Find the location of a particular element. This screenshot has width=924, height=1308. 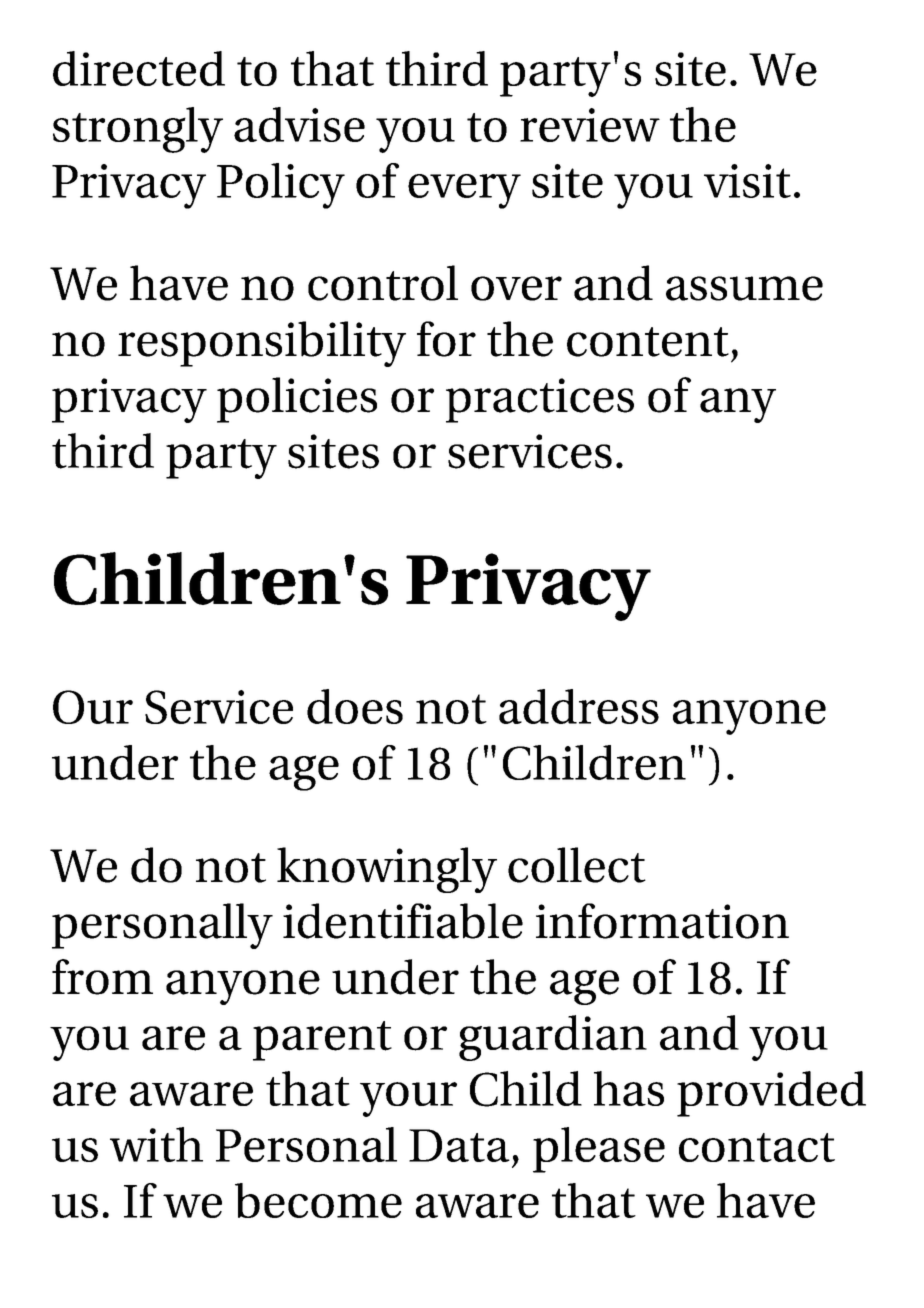

review is located at coordinates (590, 125).
